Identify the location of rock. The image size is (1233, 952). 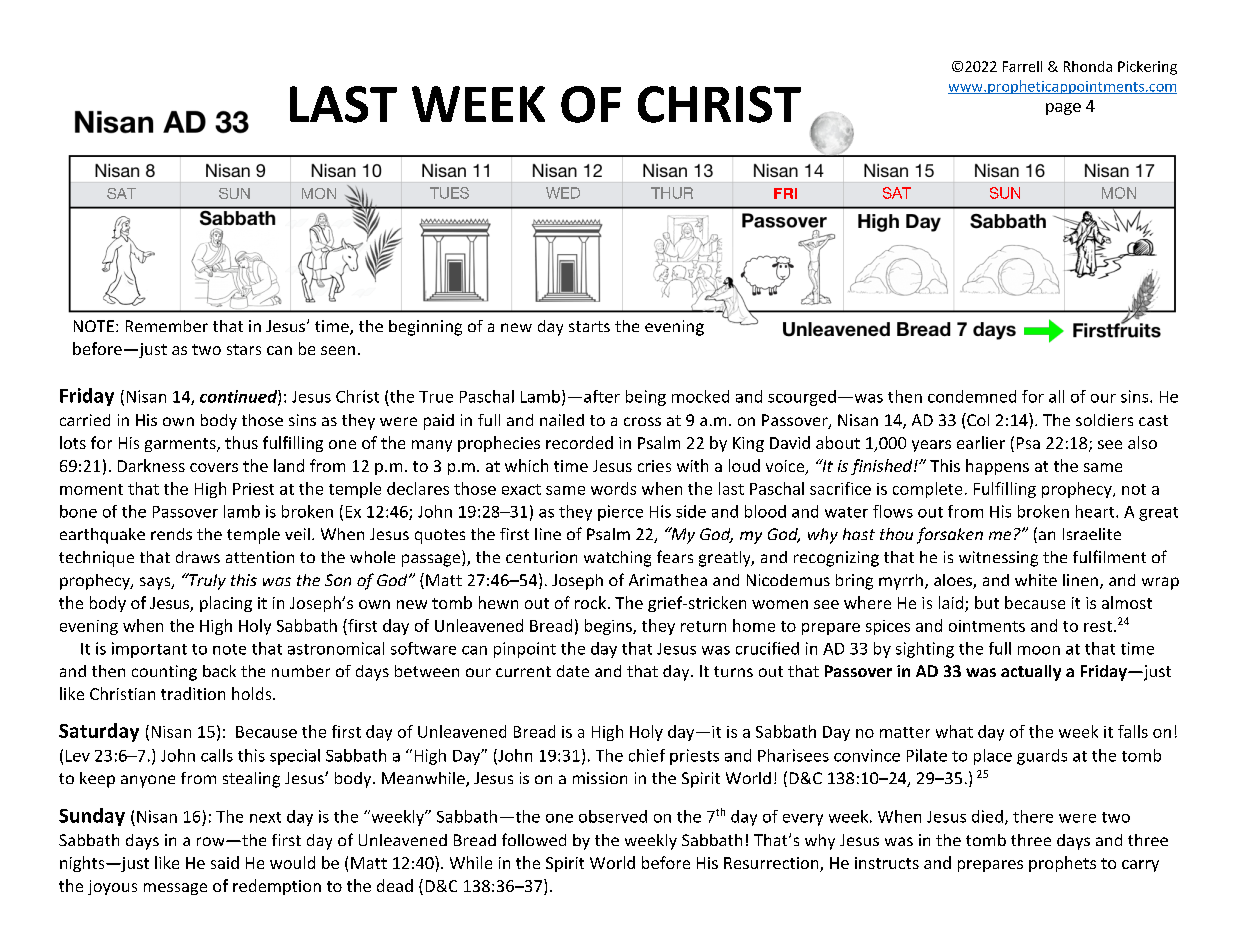
(590, 602).
